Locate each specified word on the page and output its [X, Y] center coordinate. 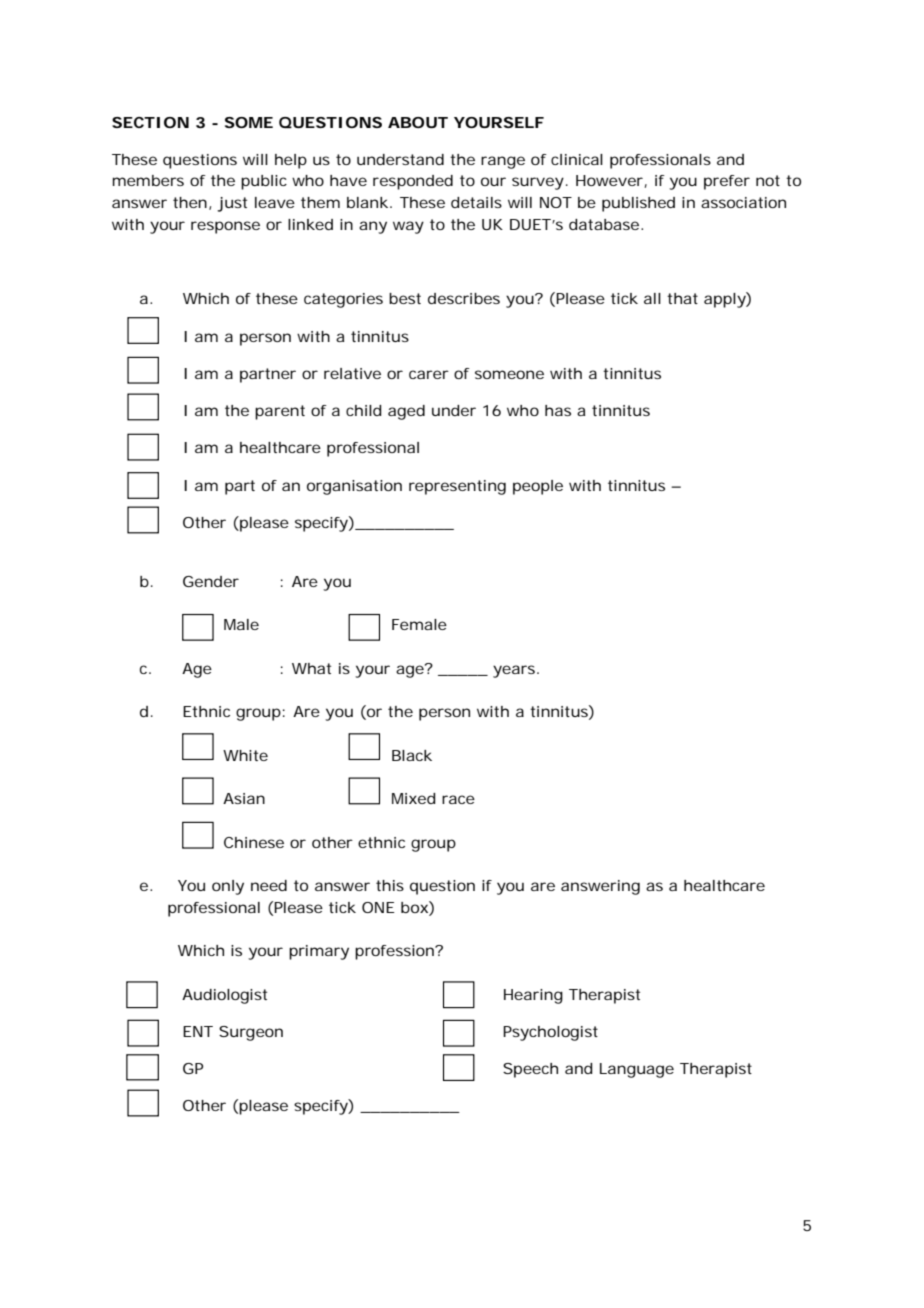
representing [457, 487]
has [558, 410]
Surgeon [251, 1033]
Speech [530, 1070]
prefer [727, 182]
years [514, 671]
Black [412, 755]
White [245, 755]
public [264, 182]
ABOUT [418, 122]
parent [280, 412]
